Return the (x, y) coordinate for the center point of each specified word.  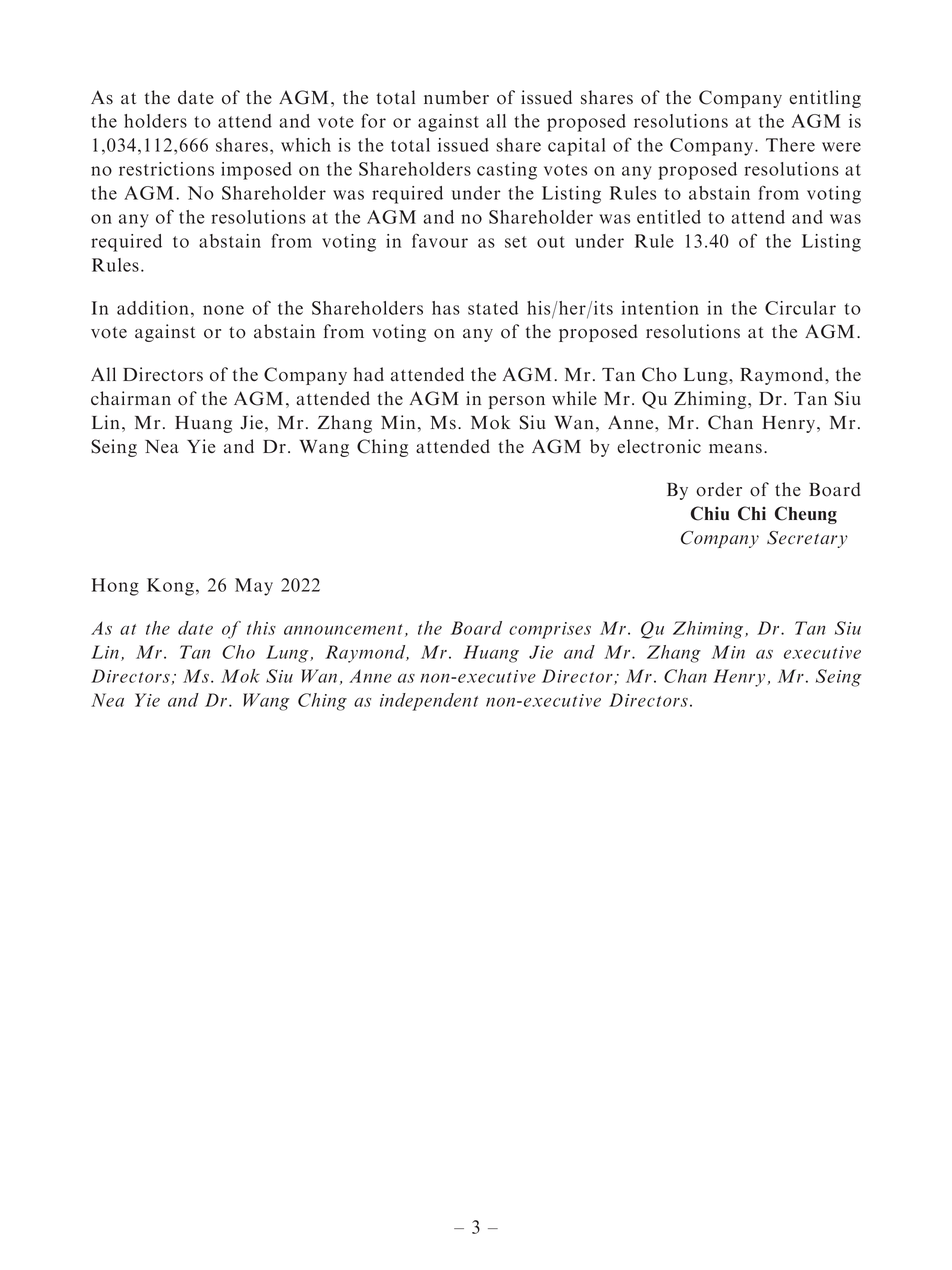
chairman (131, 398)
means (735, 449)
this (261, 628)
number (456, 97)
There (790, 145)
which (306, 145)
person (517, 402)
